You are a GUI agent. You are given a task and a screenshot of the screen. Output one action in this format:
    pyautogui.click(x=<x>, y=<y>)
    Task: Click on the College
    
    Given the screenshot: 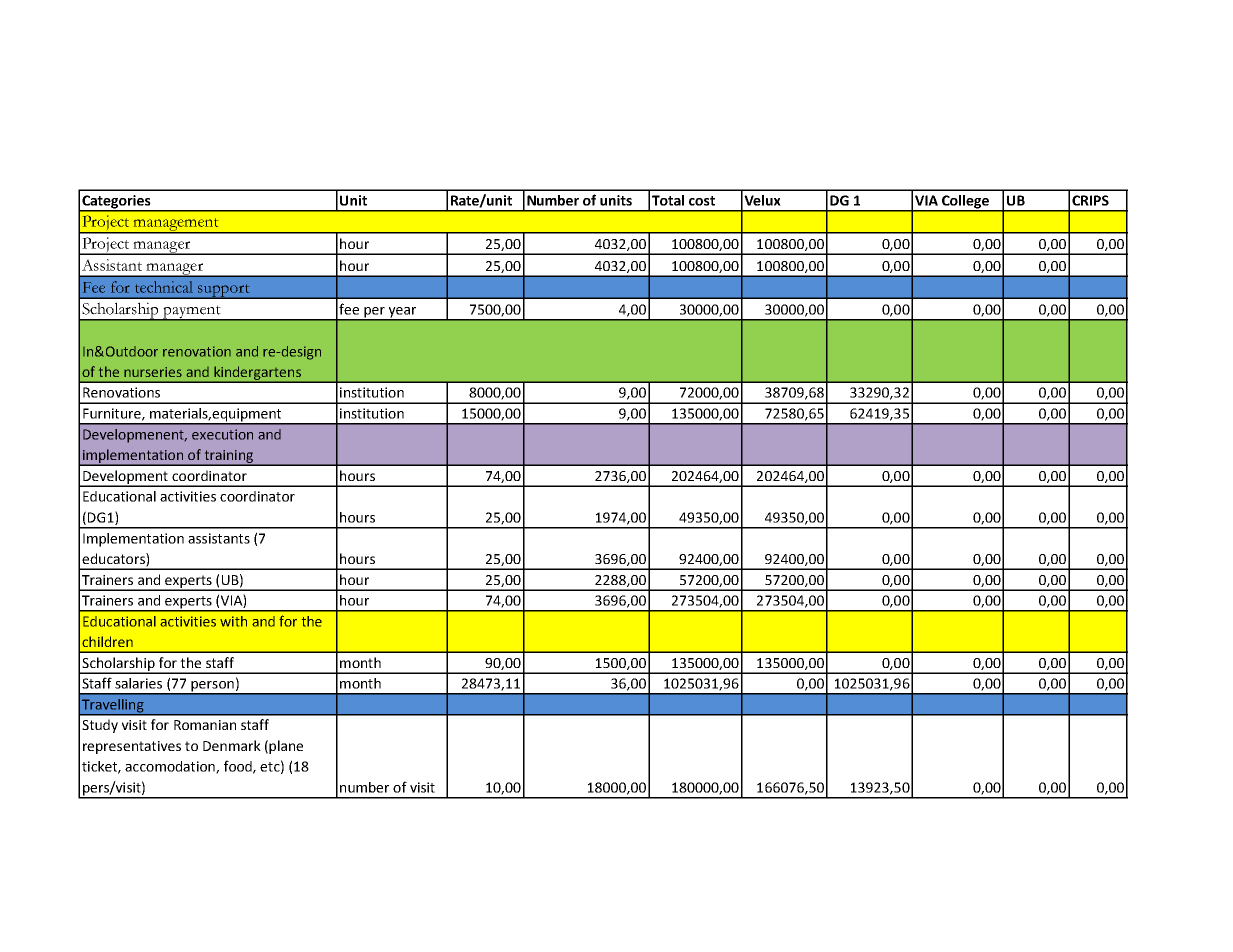 What is the action you would take?
    pyautogui.click(x=965, y=203)
